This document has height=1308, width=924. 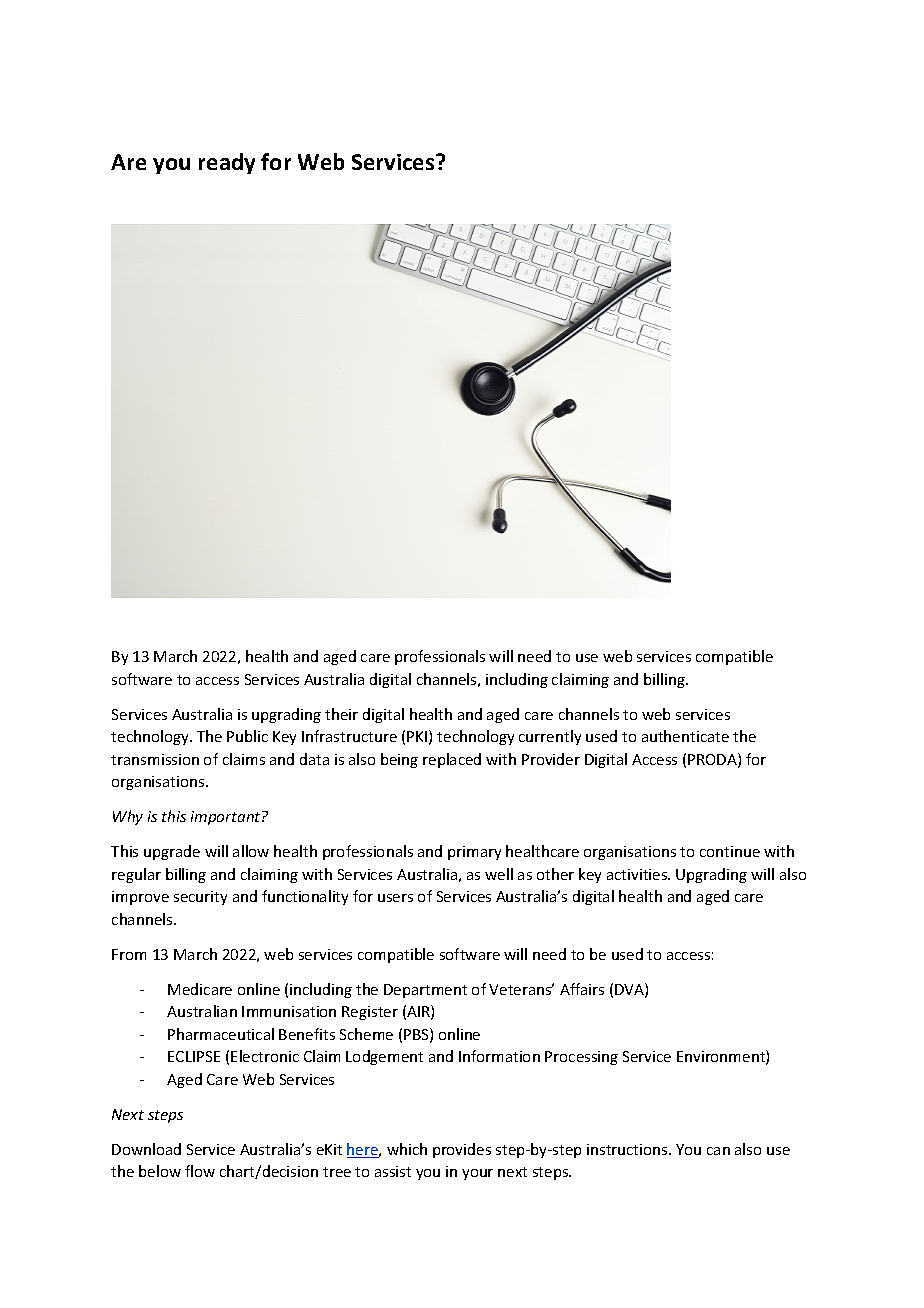 What do you see at coordinates (582, 989) in the document?
I see `Affairs` at bounding box center [582, 989].
